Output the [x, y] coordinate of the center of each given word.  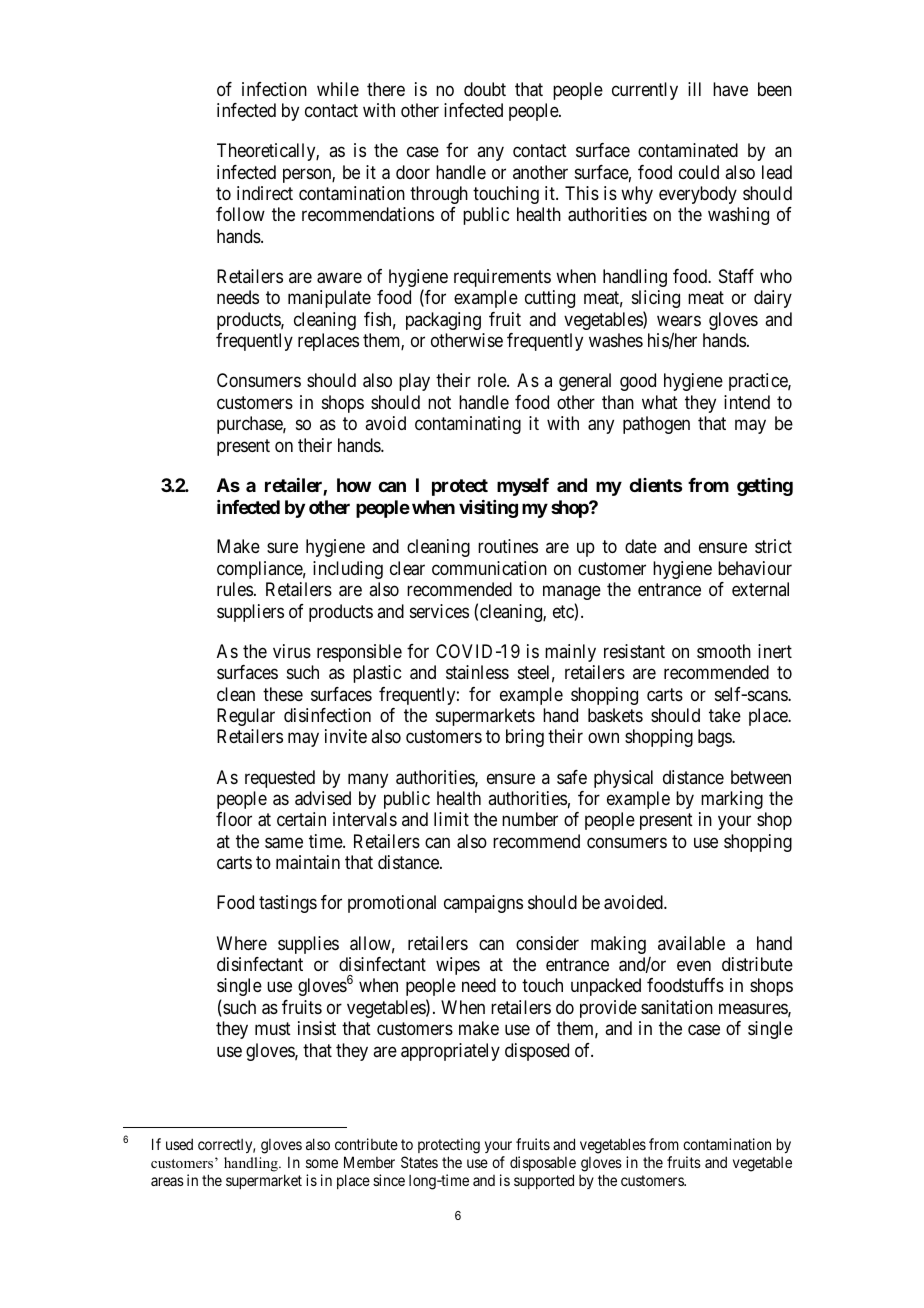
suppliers [250, 613]
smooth [724, 651]
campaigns [483, 904]
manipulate [329, 299]
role [493, 380]
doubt [485, 89]
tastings [288, 904]
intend [747, 402]
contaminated [688, 150]
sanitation [677, 1007]
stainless [477, 672]
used [179, 1144]
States [419, 1162]
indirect [265, 193]
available [691, 943]
